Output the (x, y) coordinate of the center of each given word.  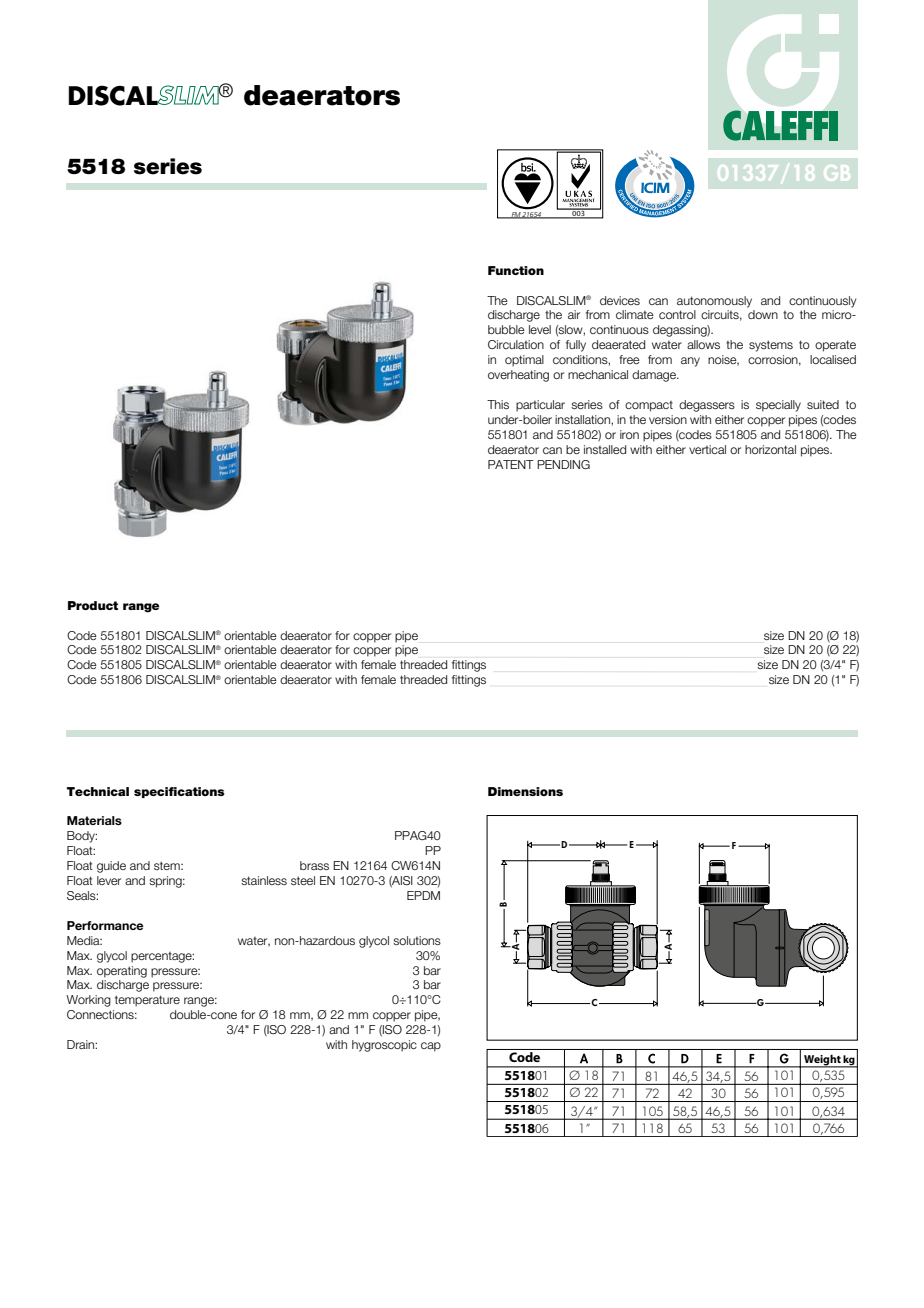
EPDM (423, 895)
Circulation (516, 344)
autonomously (714, 302)
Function (516, 270)
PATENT (511, 464)
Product (93, 605)
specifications (179, 792)
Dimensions (525, 791)
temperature (147, 1001)
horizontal (770, 449)
